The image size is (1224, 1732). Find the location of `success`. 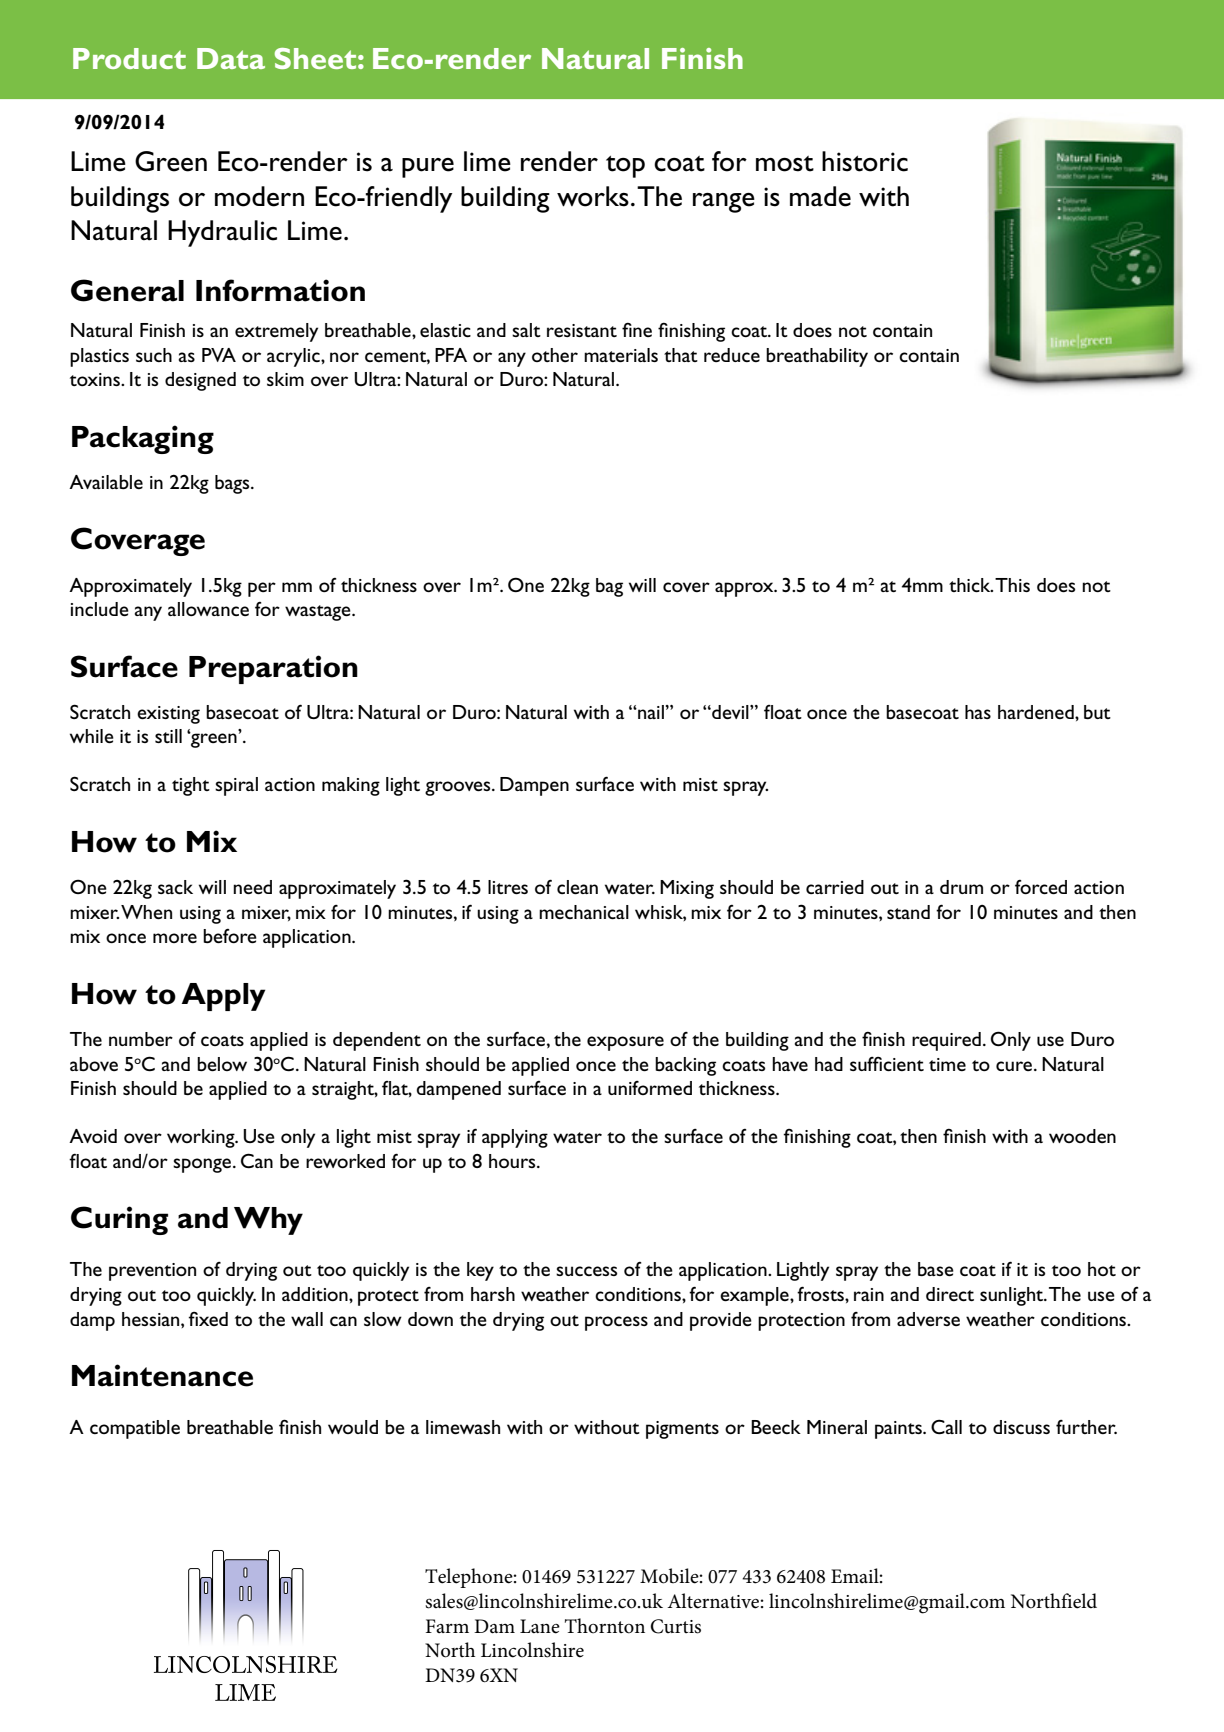

success is located at coordinates (586, 1271).
